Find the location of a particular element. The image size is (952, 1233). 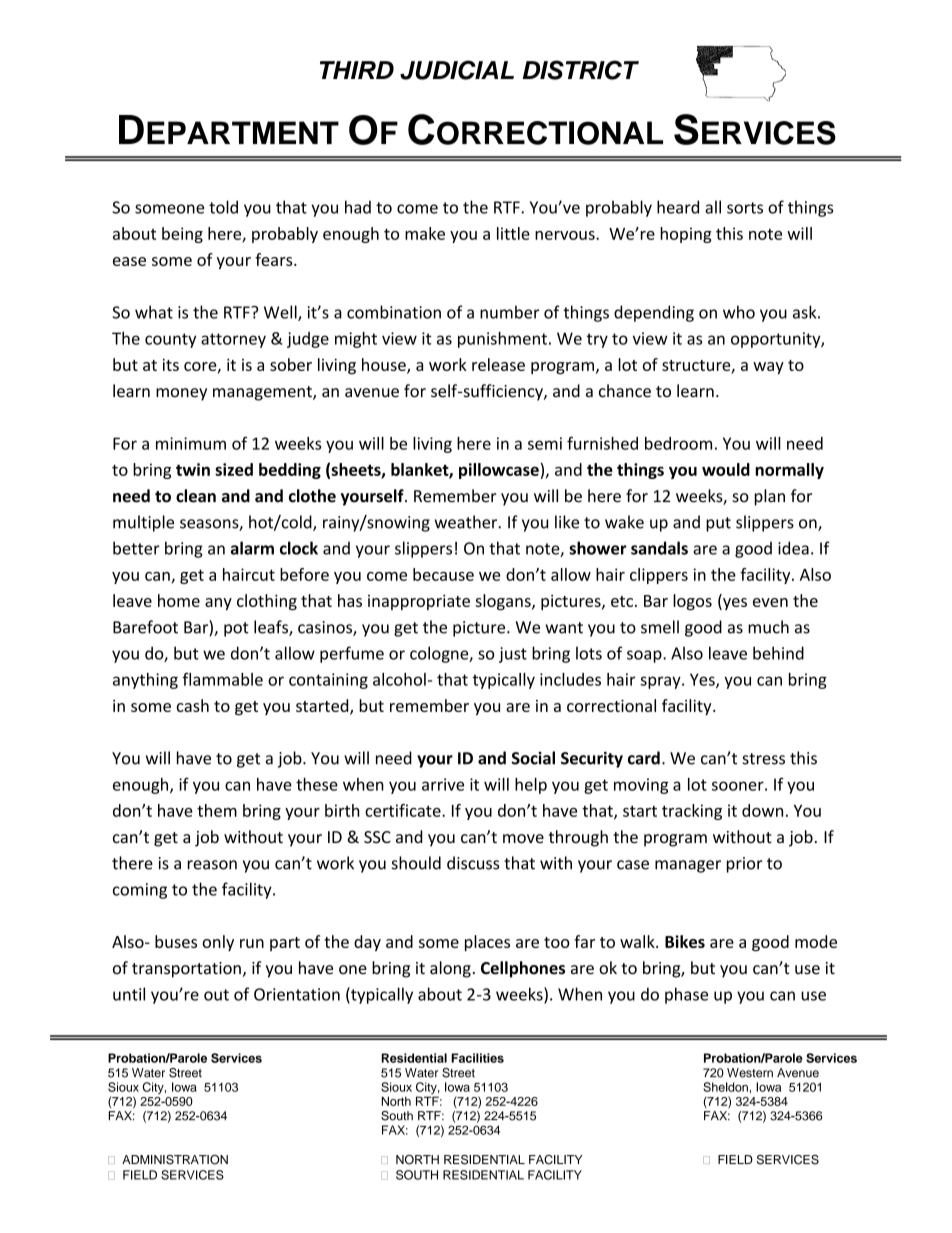

Facilities is located at coordinates (477, 1058).
